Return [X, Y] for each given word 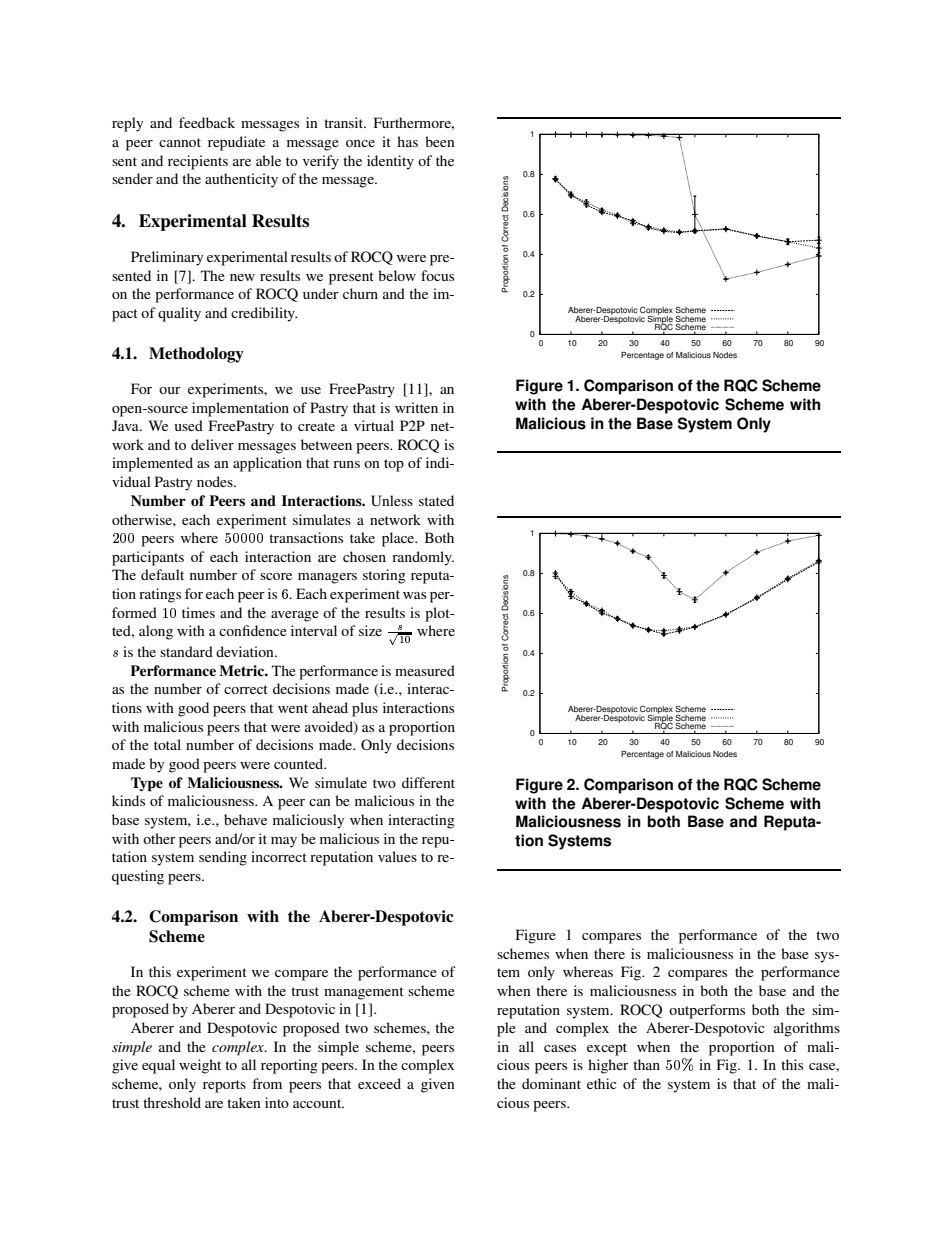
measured [425, 670]
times [198, 612]
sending [223, 858]
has [407, 141]
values [397, 856]
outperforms [707, 1011]
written [416, 407]
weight [200, 1066]
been [440, 141]
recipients [198, 162]
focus [437, 275]
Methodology [196, 355]
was [414, 595]
